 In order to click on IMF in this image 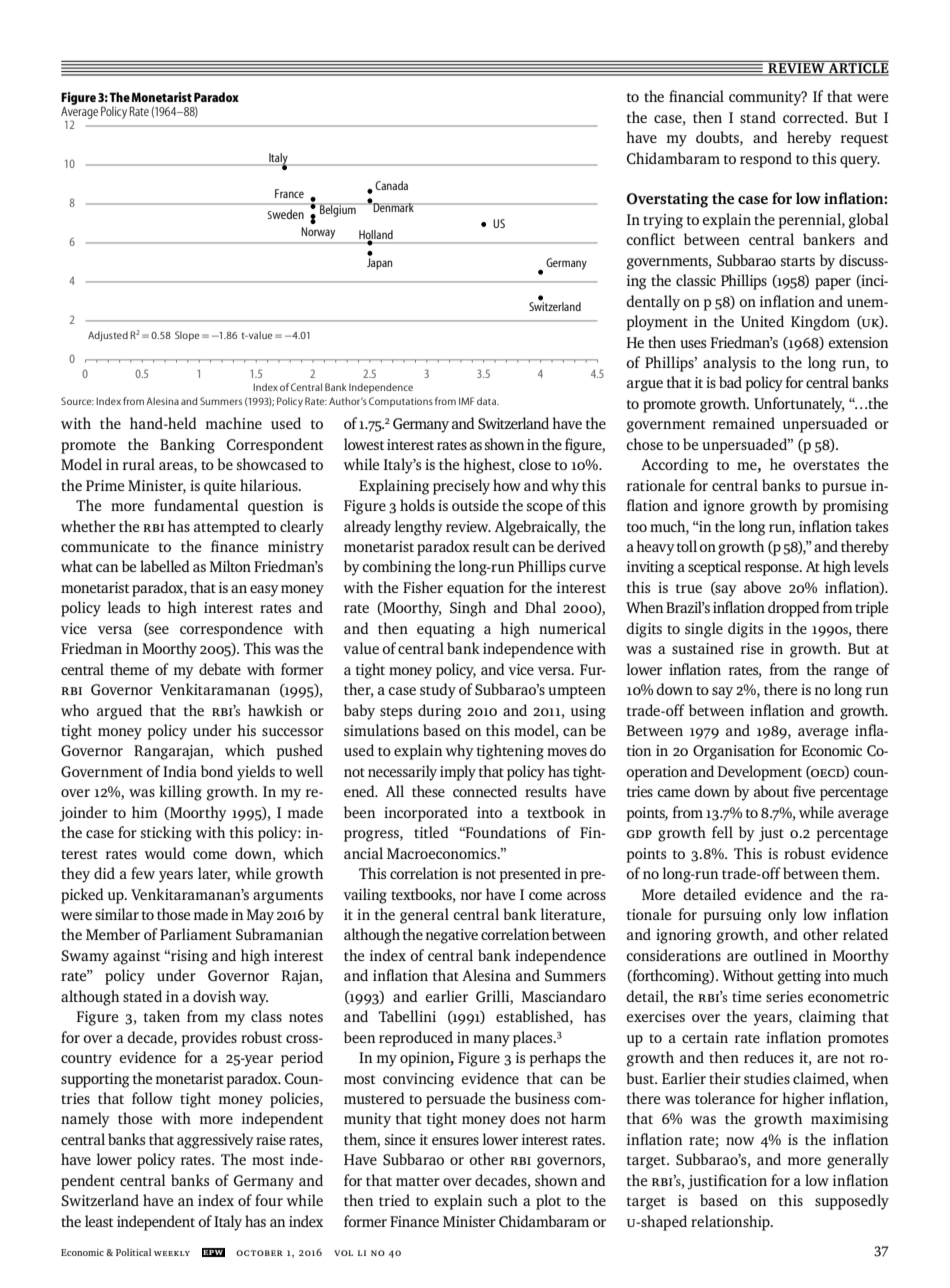, I will do `click(466, 401)`.
